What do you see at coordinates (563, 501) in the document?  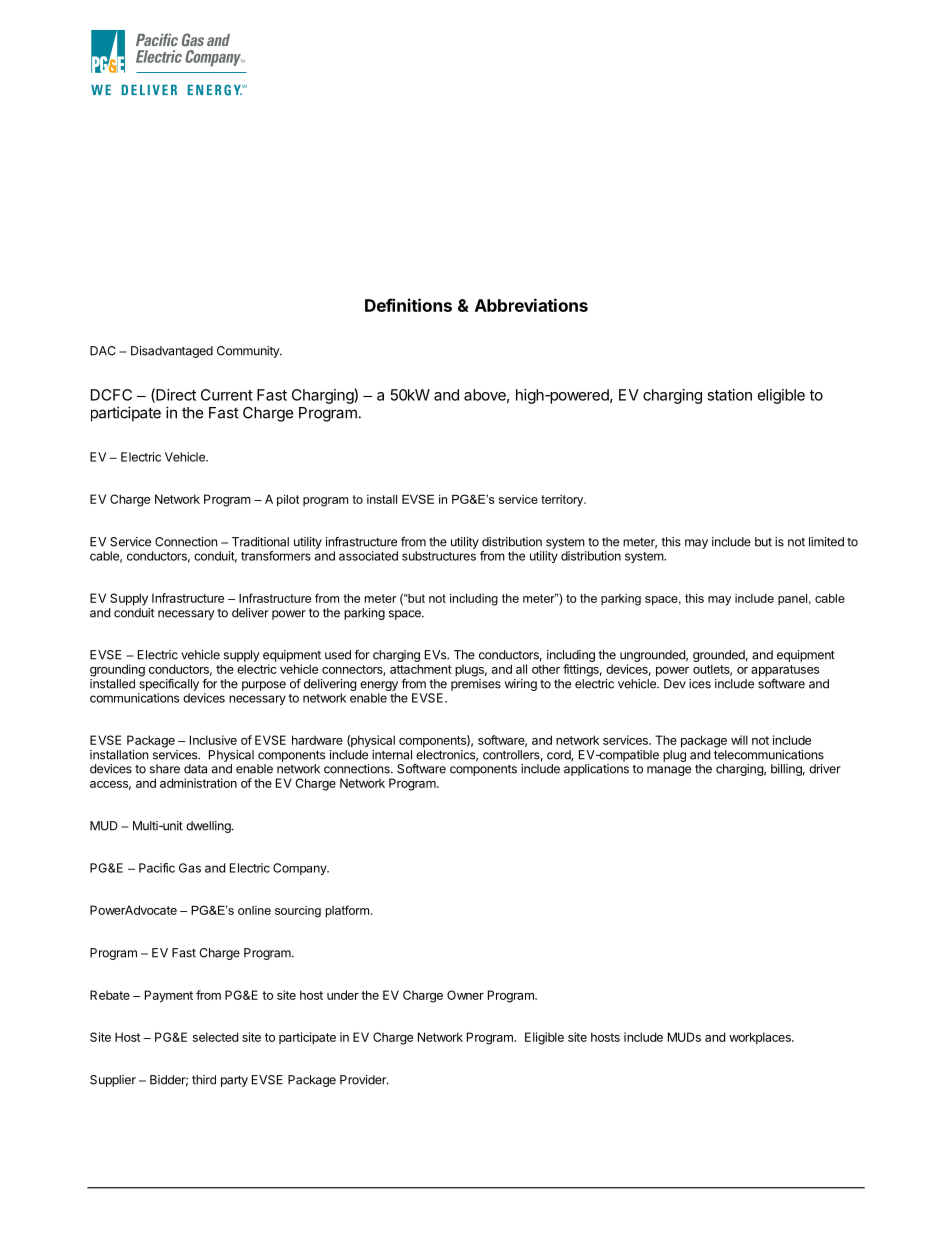 I see `territory` at bounding box center [563, 501].
